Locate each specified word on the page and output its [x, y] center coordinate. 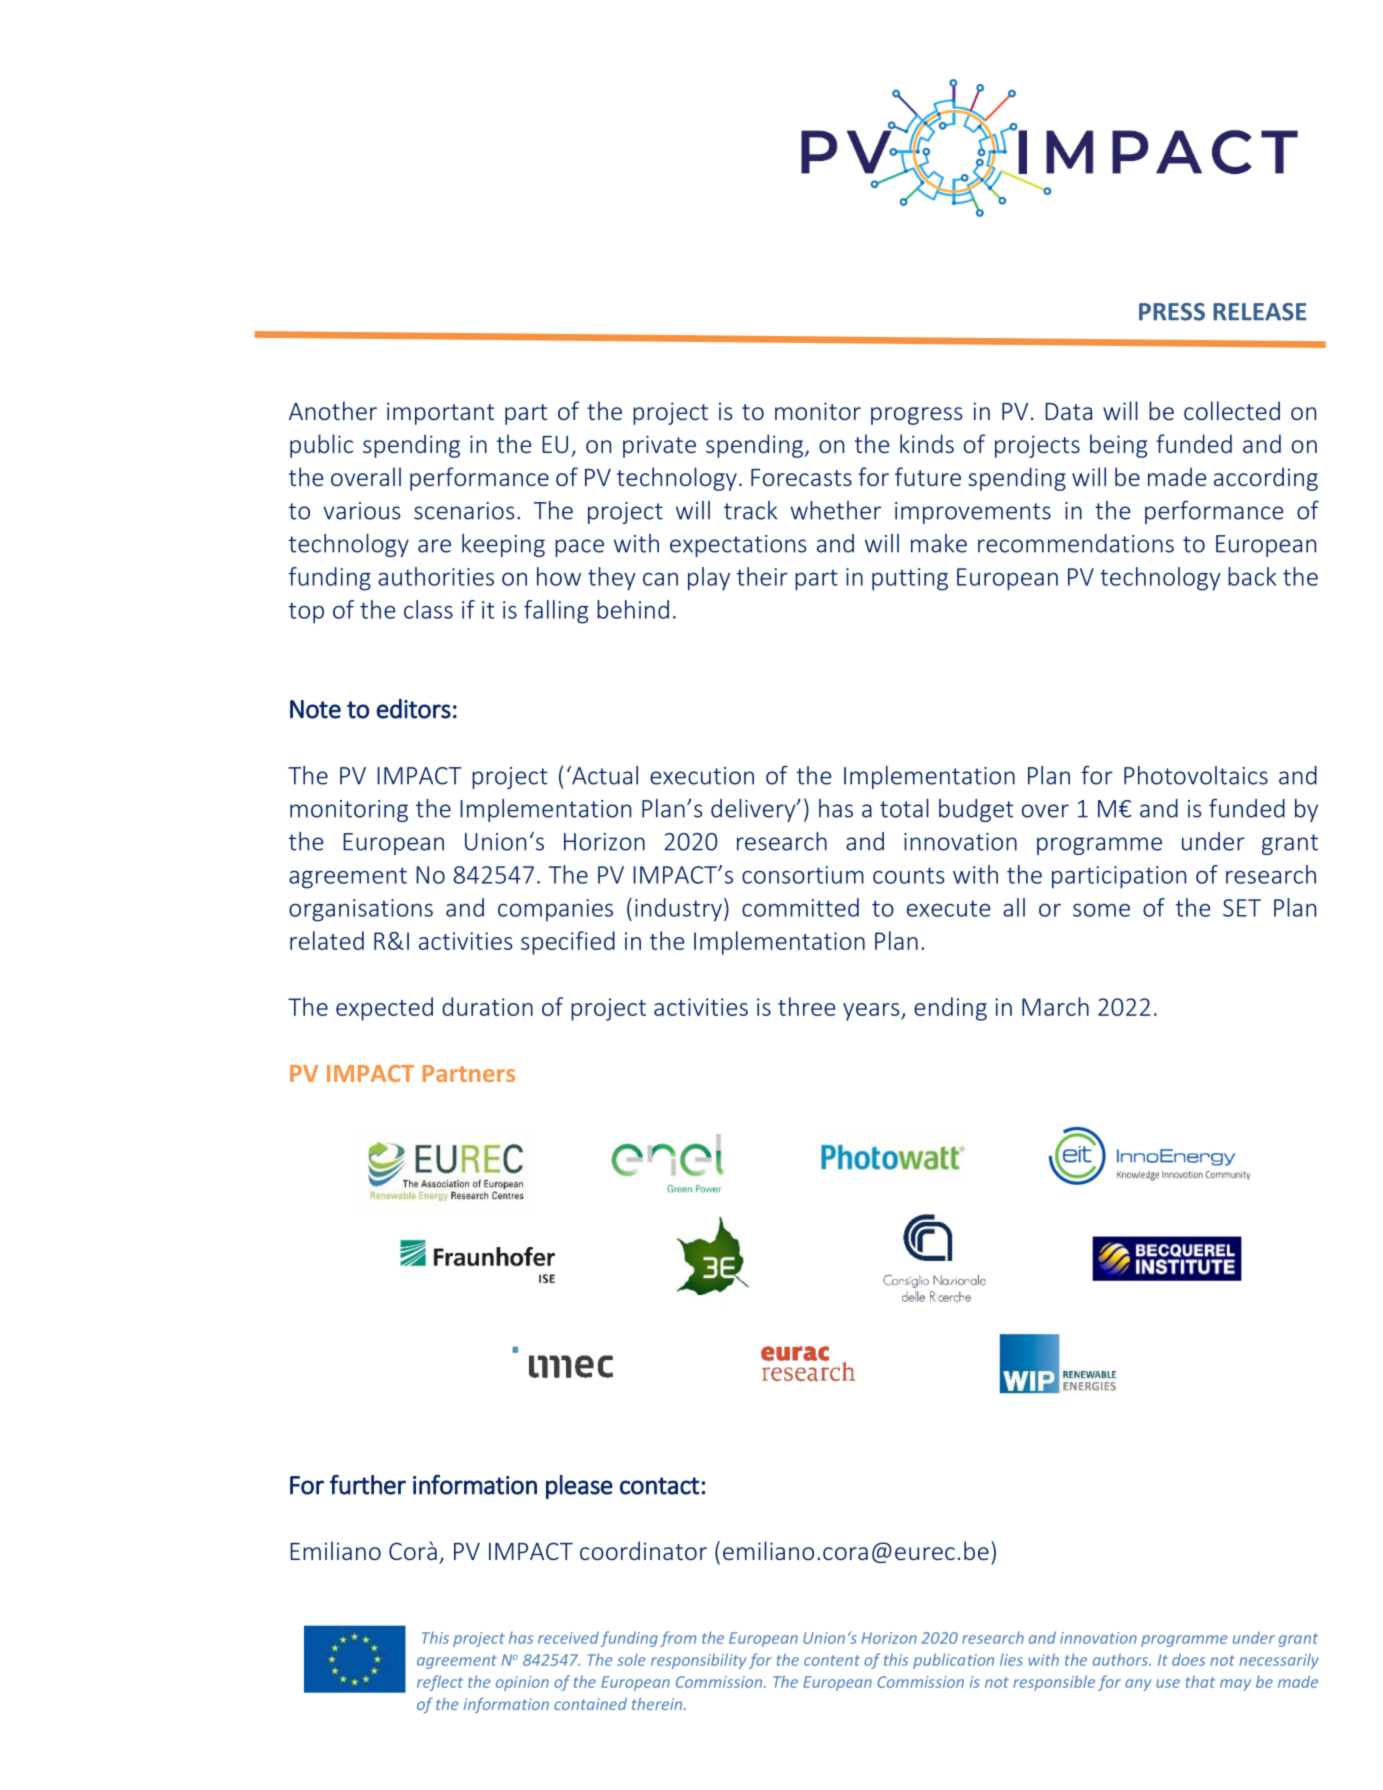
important [440, 413]
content [832, 1660]
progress [917, 416]
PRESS [1172, 312]
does [1188, 1659]
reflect [440, 1683]
